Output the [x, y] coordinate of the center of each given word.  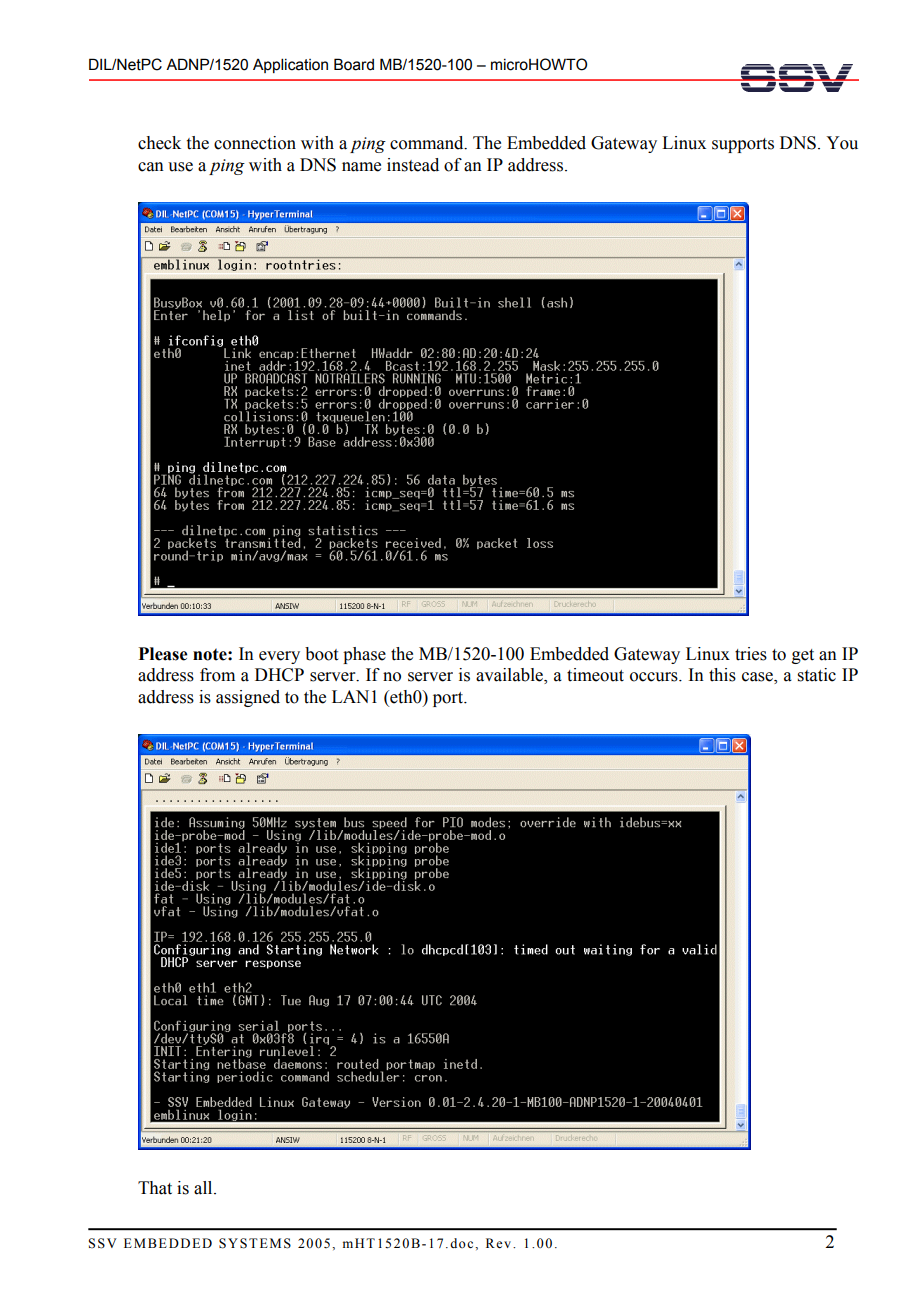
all [204, 1188]
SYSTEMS [255, 1243]
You [842, 143]
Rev [500, 1243]
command [428, 143]
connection [255, 143]
